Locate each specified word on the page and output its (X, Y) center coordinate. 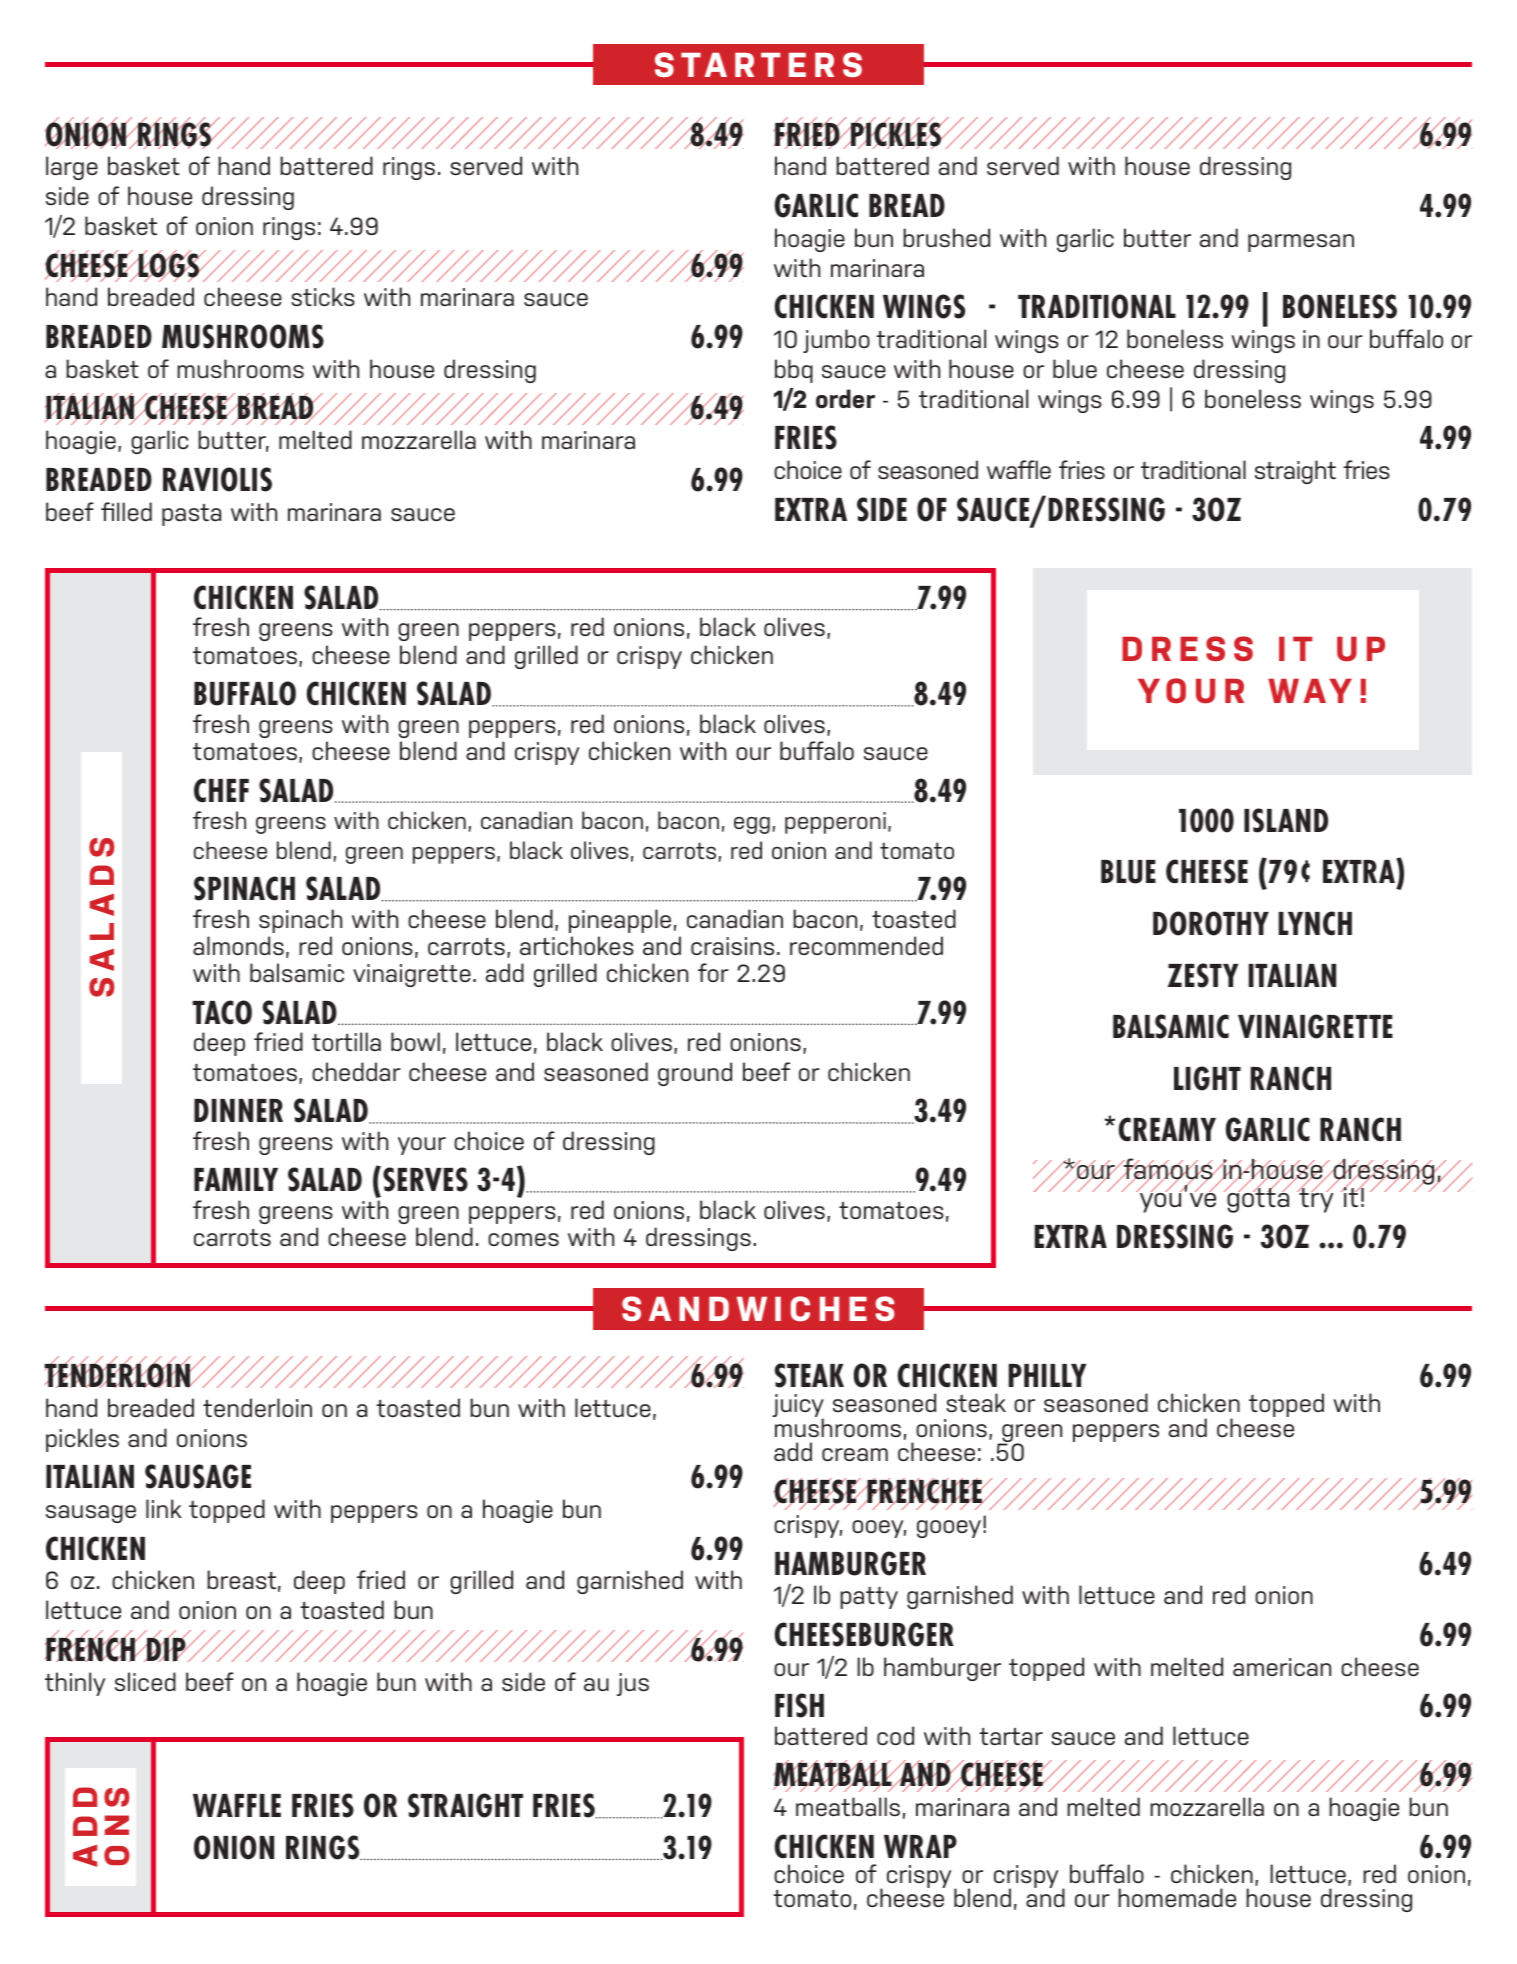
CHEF (221, 790)
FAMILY (236, 1179)
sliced (145, 1681)
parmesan (1301, 243)
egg (752, 825)
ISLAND (1286, 820)
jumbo (836, 341)
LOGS (169, 265)
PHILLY (1048, 1375)
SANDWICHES (758, 1309)
